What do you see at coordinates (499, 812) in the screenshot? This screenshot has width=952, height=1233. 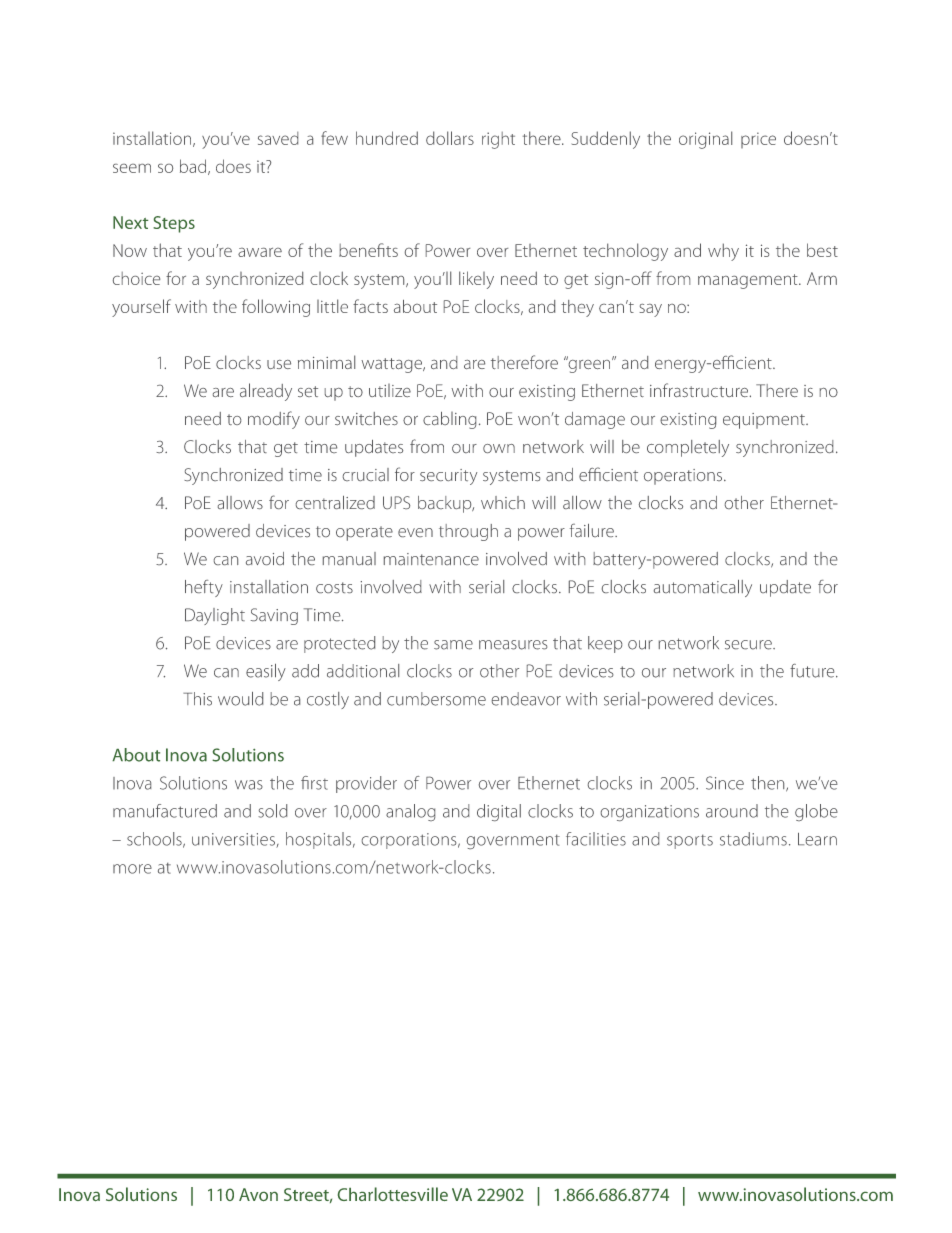 I see `digital` at bounding box center [499, 812].
